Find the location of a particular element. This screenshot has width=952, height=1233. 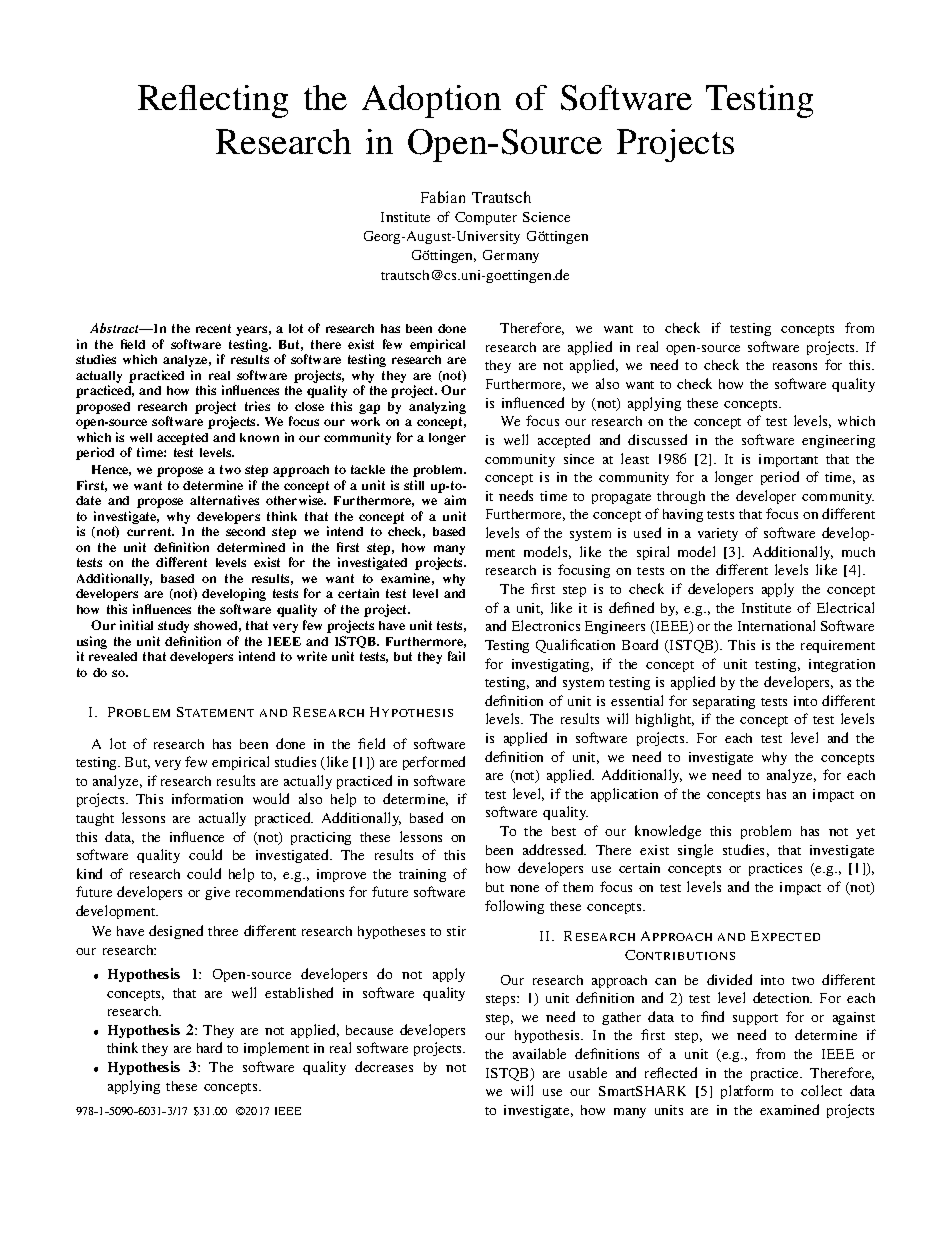

study is located at coordinates (173, 627).
